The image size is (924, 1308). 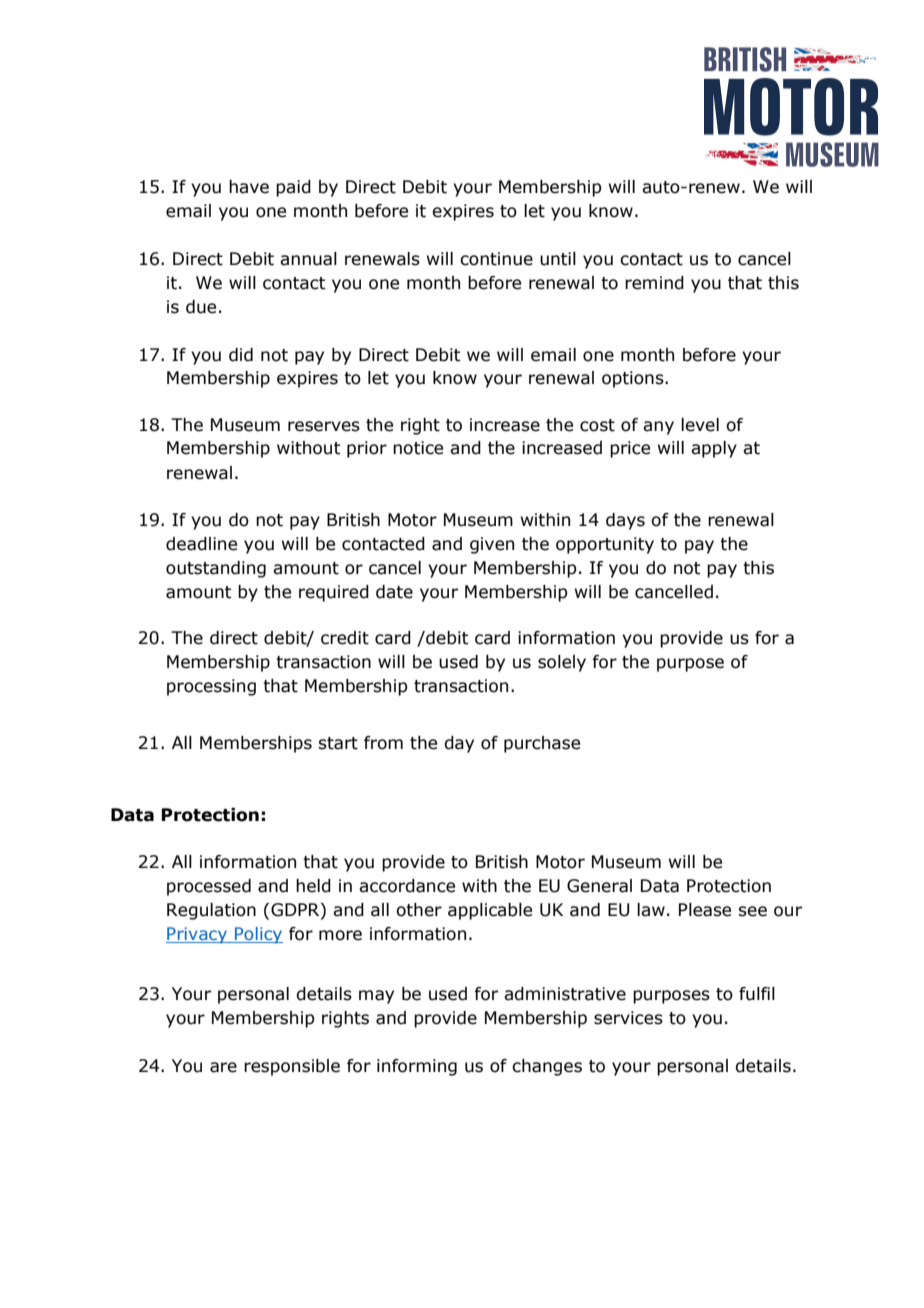 I want to click on did, so click(x=241, y=355).
